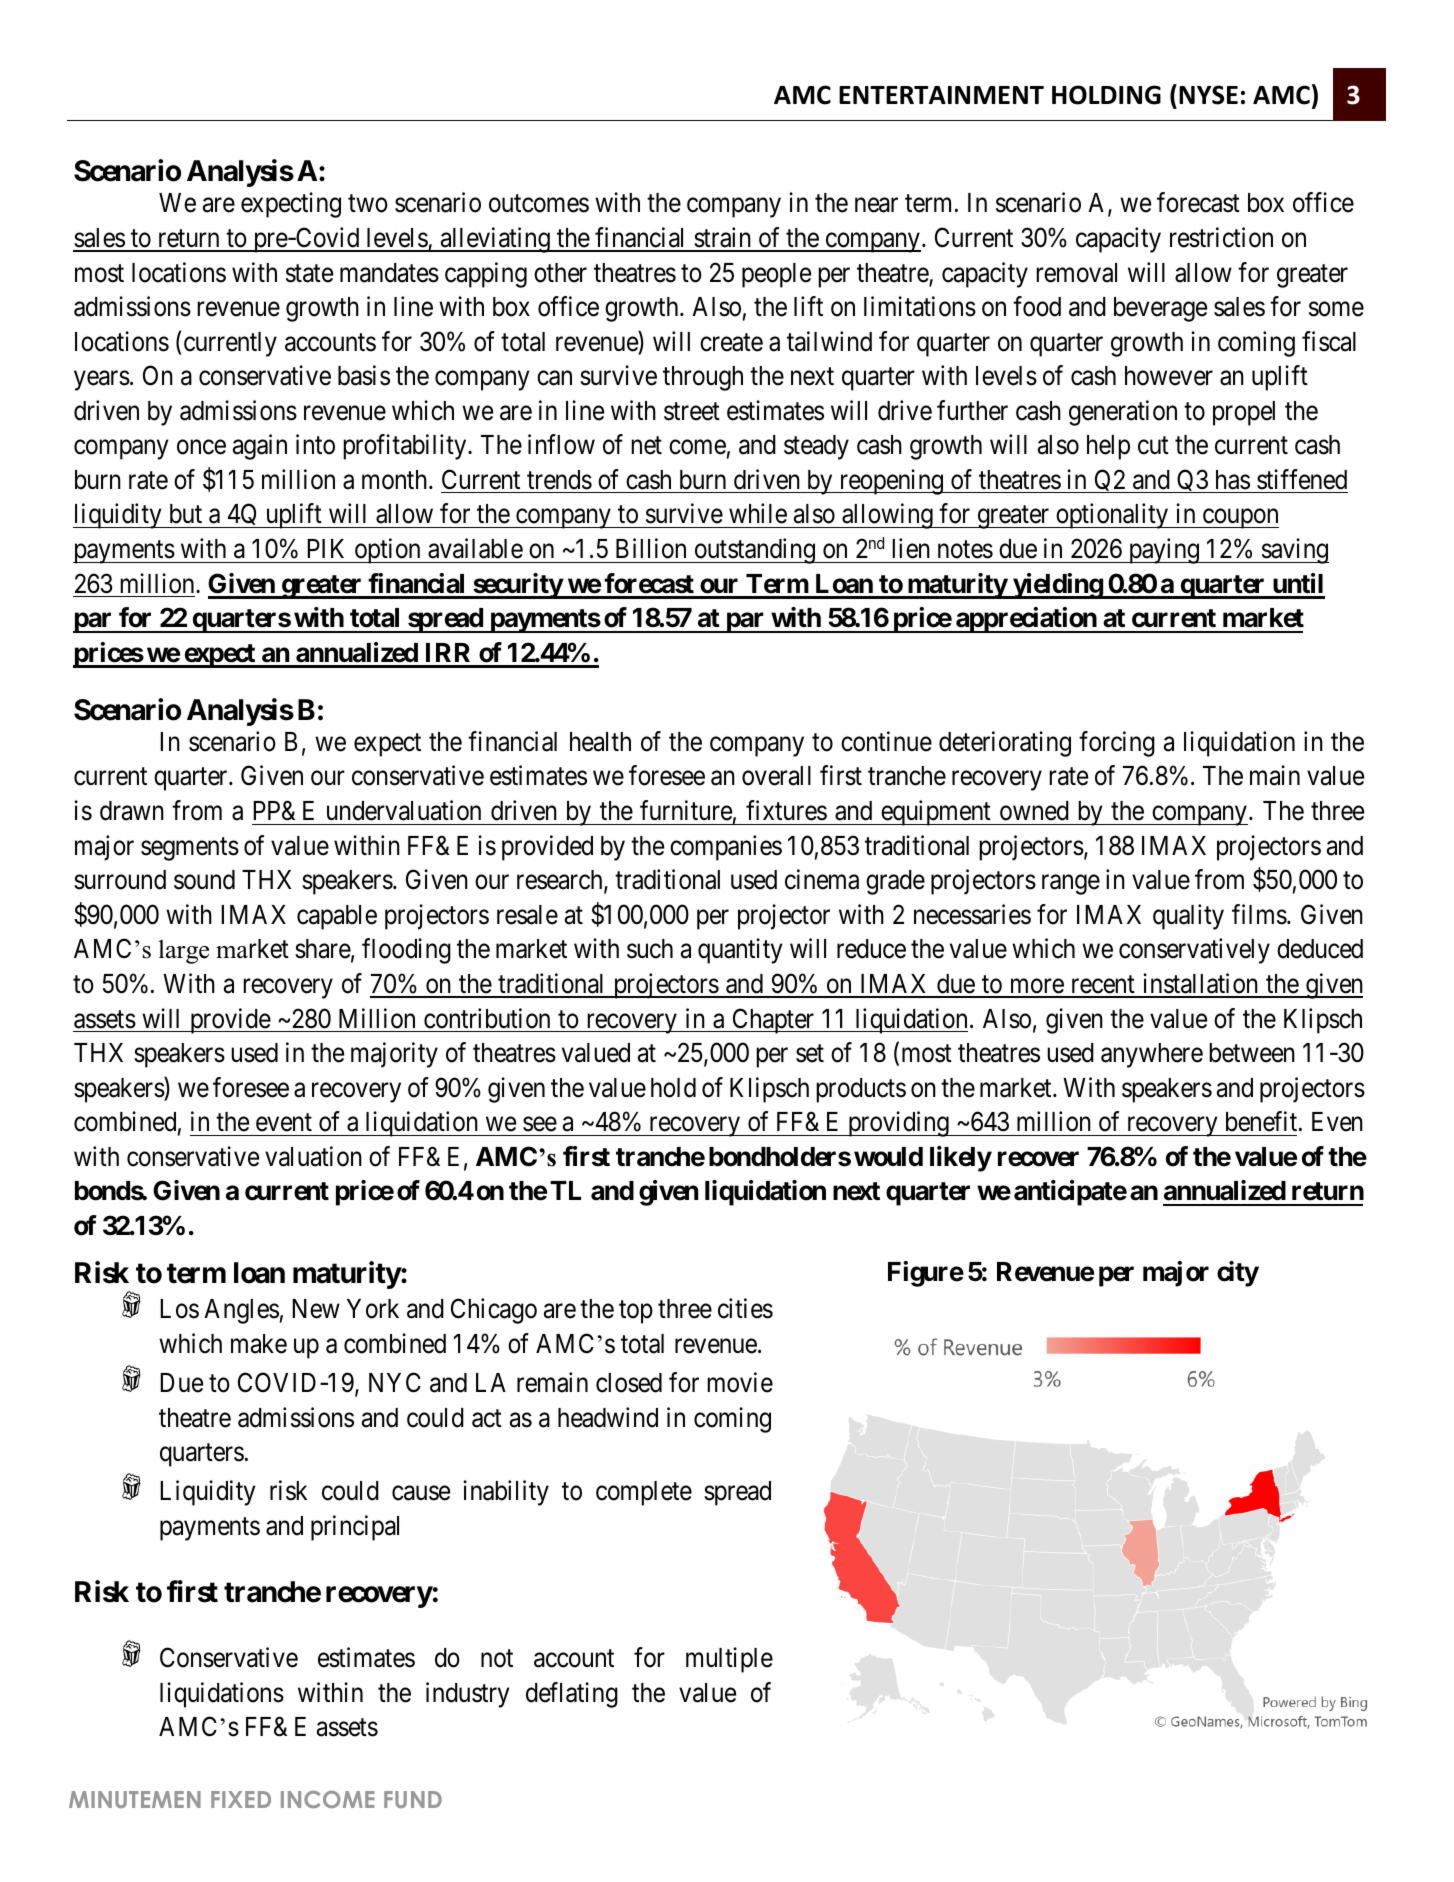 This screenshot has height=1882, width=1454. What do you see at coordinates (259, 1344) in the screenshot?
I see `make` at bounding box center [259, 1344].
